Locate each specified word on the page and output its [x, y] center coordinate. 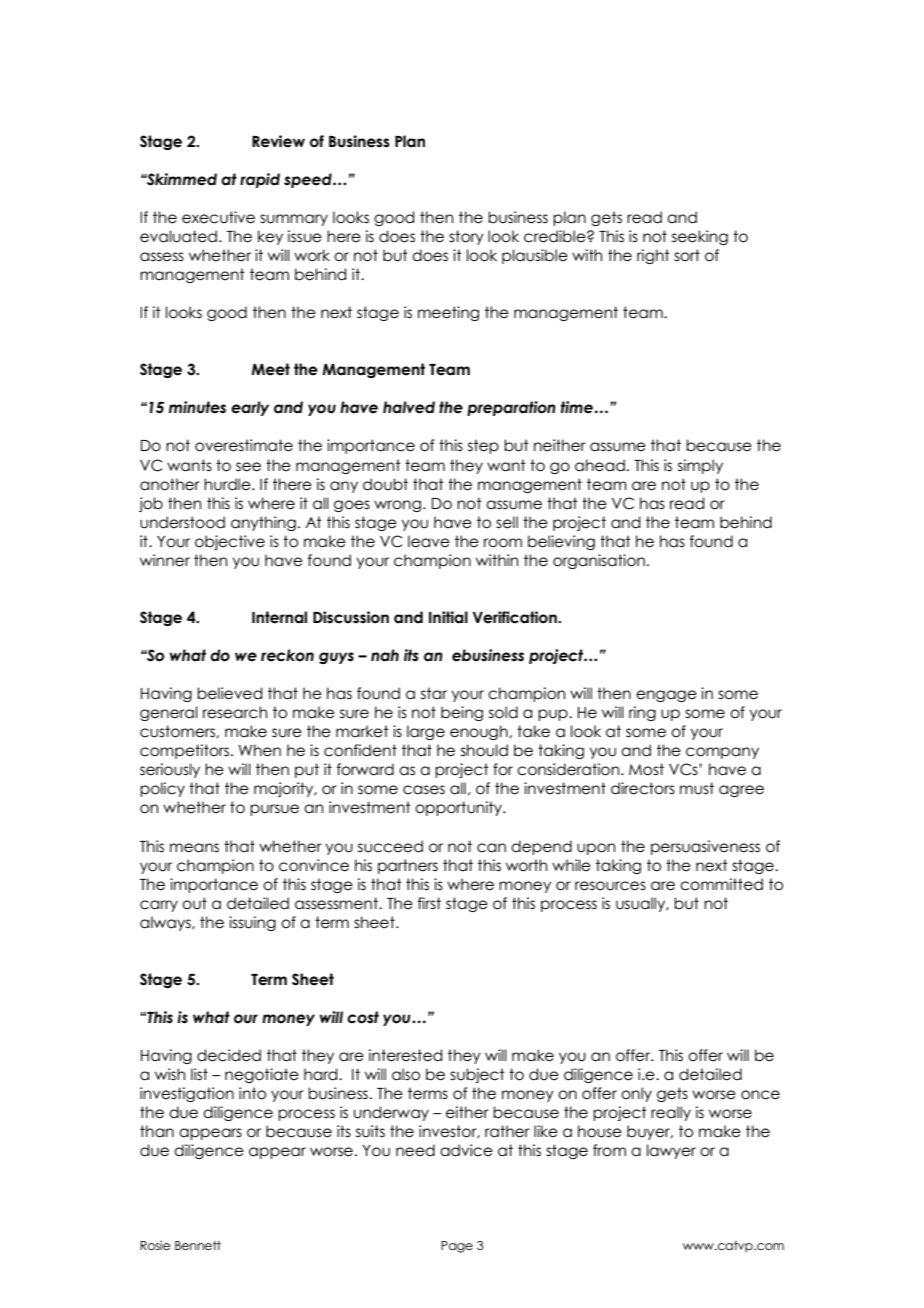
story [466, 237]
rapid [260, 180]
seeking [700, 237]
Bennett [198, 1245]
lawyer [671, 1151]
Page [457, 1247]
